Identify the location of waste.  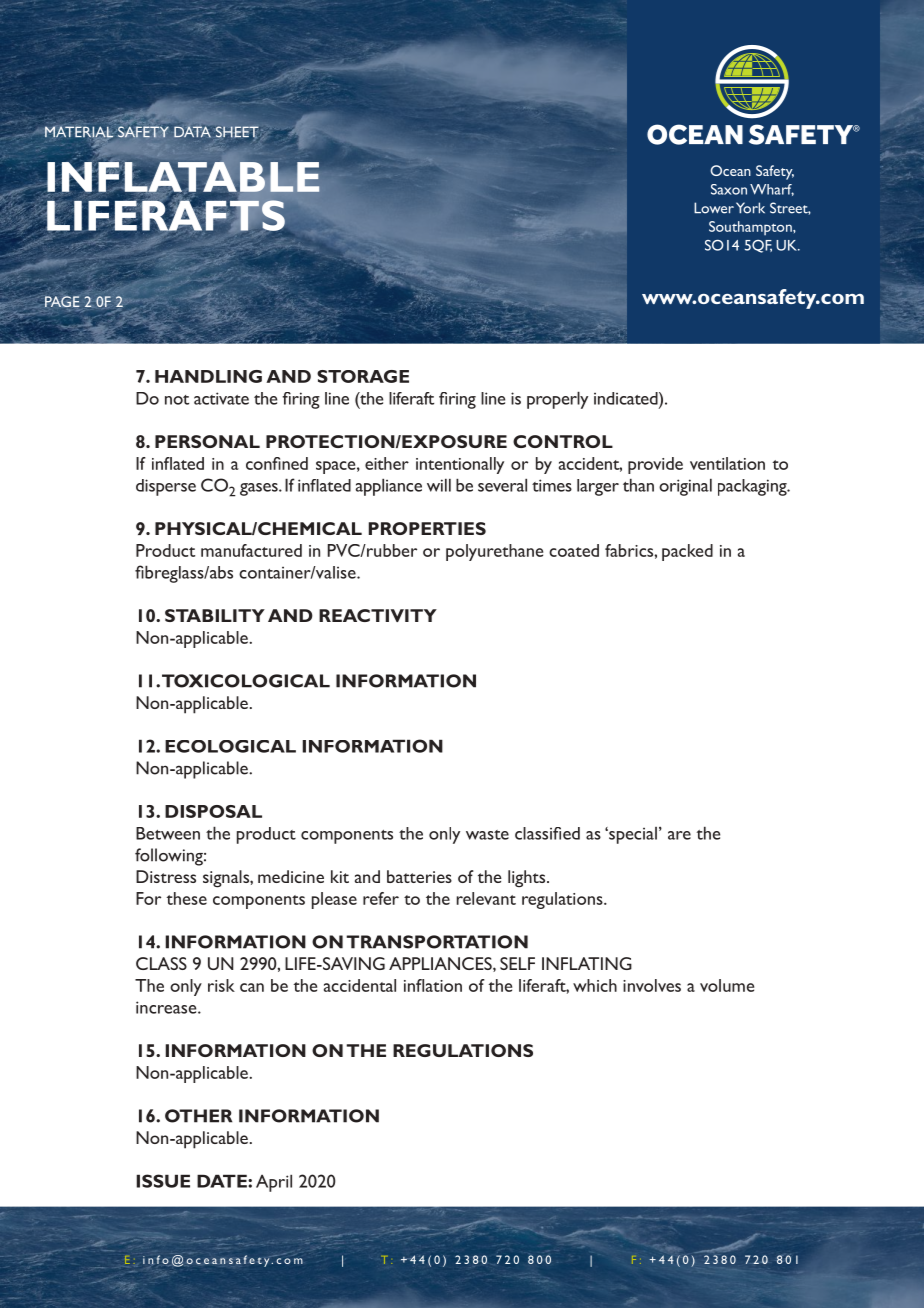
(487, 835).
